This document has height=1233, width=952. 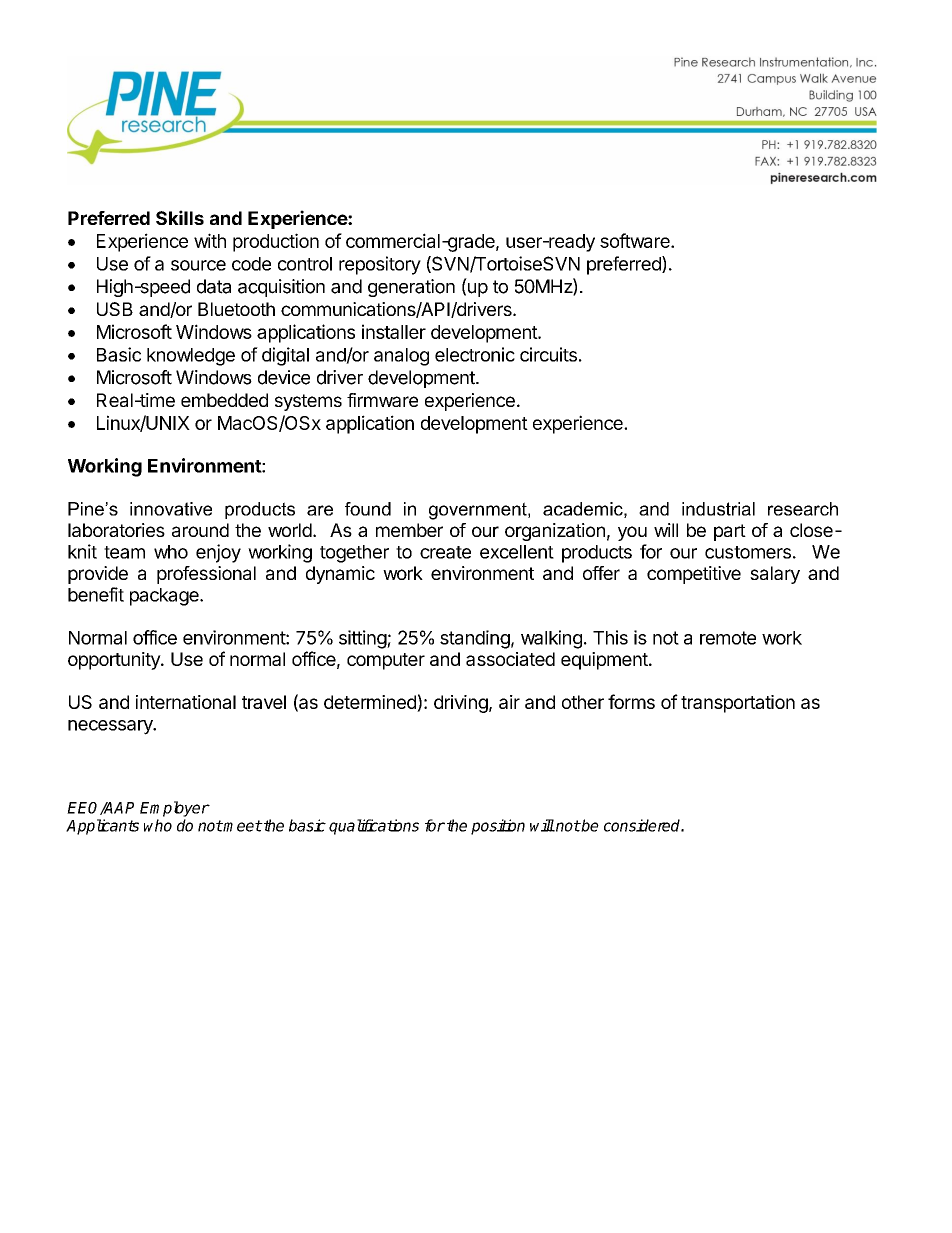 What do you see at coordinates (191, 357) in the document?
I see `knowledge` at bounding box center [191, 357].
